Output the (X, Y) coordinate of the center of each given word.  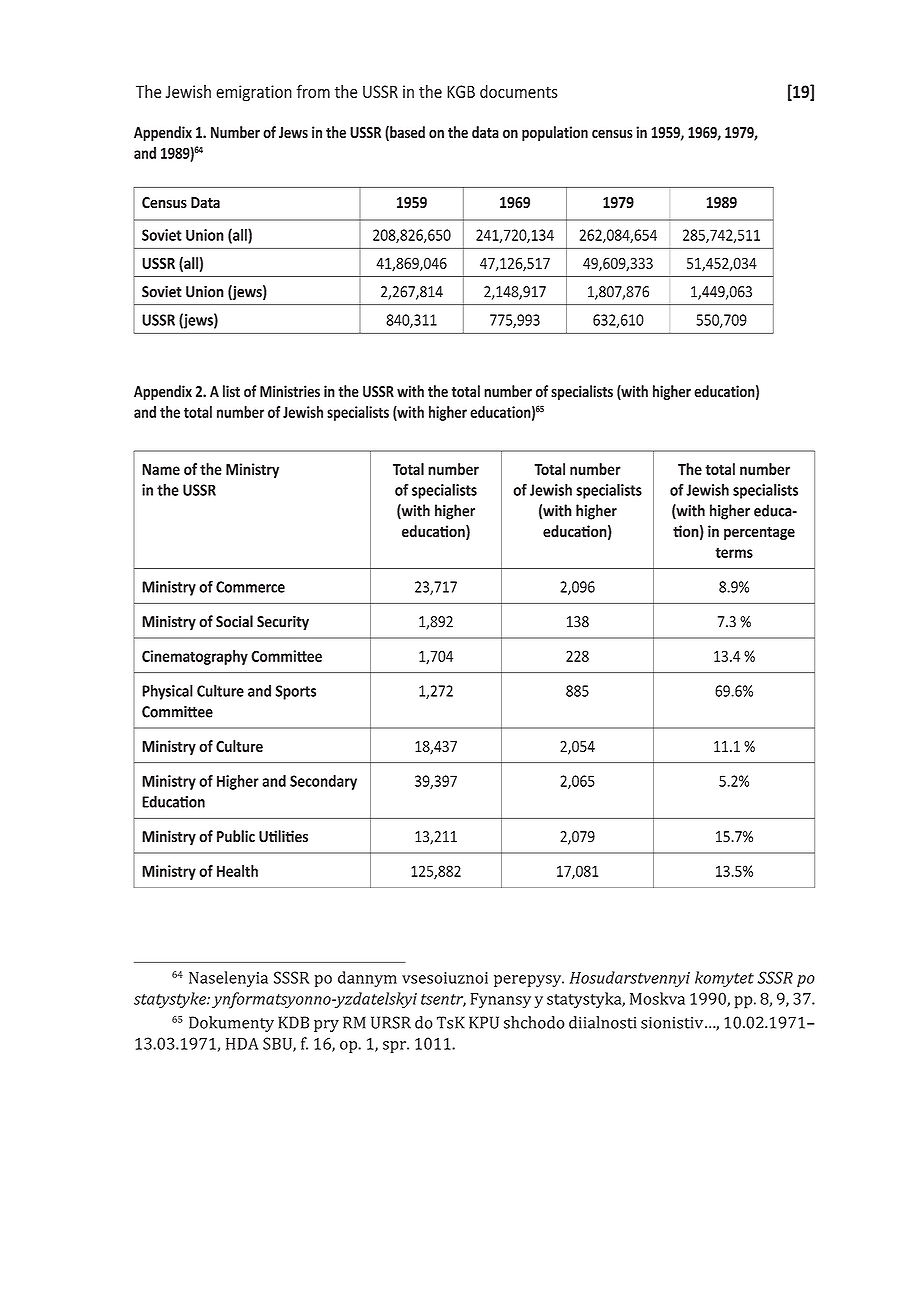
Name (161, 469)
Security (283, 623)
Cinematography (195, 657)
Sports (296, 692)
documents (519, 91)
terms (734, 552)
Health (237, 871)
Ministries (290, 391)
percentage (759, 533)
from (313, 91)
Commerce (250, 587)
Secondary (323, 782)
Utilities (283, 836)
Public (236, 836)
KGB (461, 91)
